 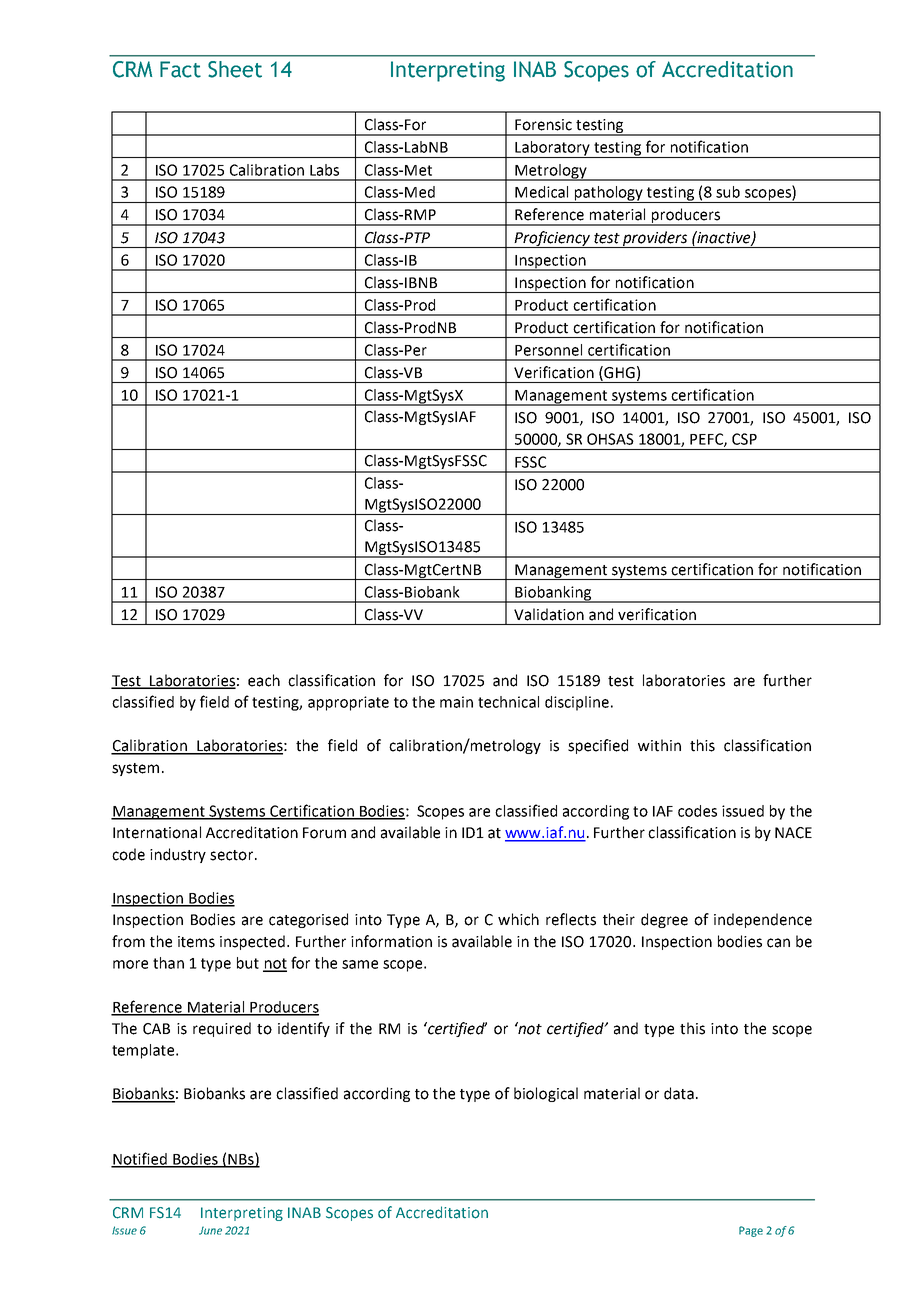 What do you see at coordinates (210, 1230) in the page?
I see `June` at bounding box center [210, 1230].
